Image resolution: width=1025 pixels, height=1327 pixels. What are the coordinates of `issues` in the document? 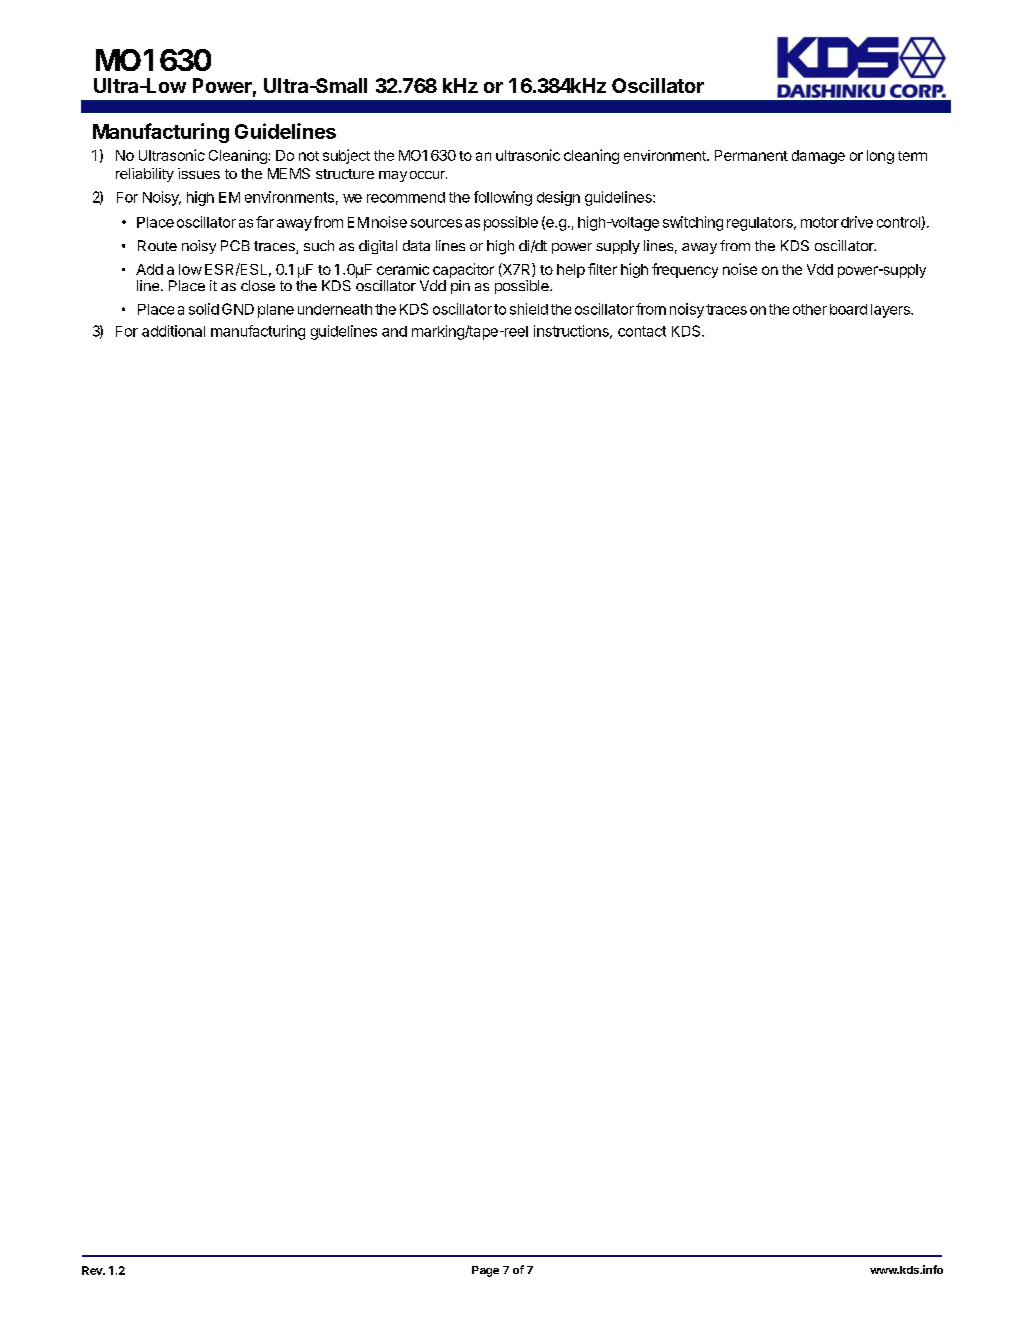 It's located at (199, 173).
